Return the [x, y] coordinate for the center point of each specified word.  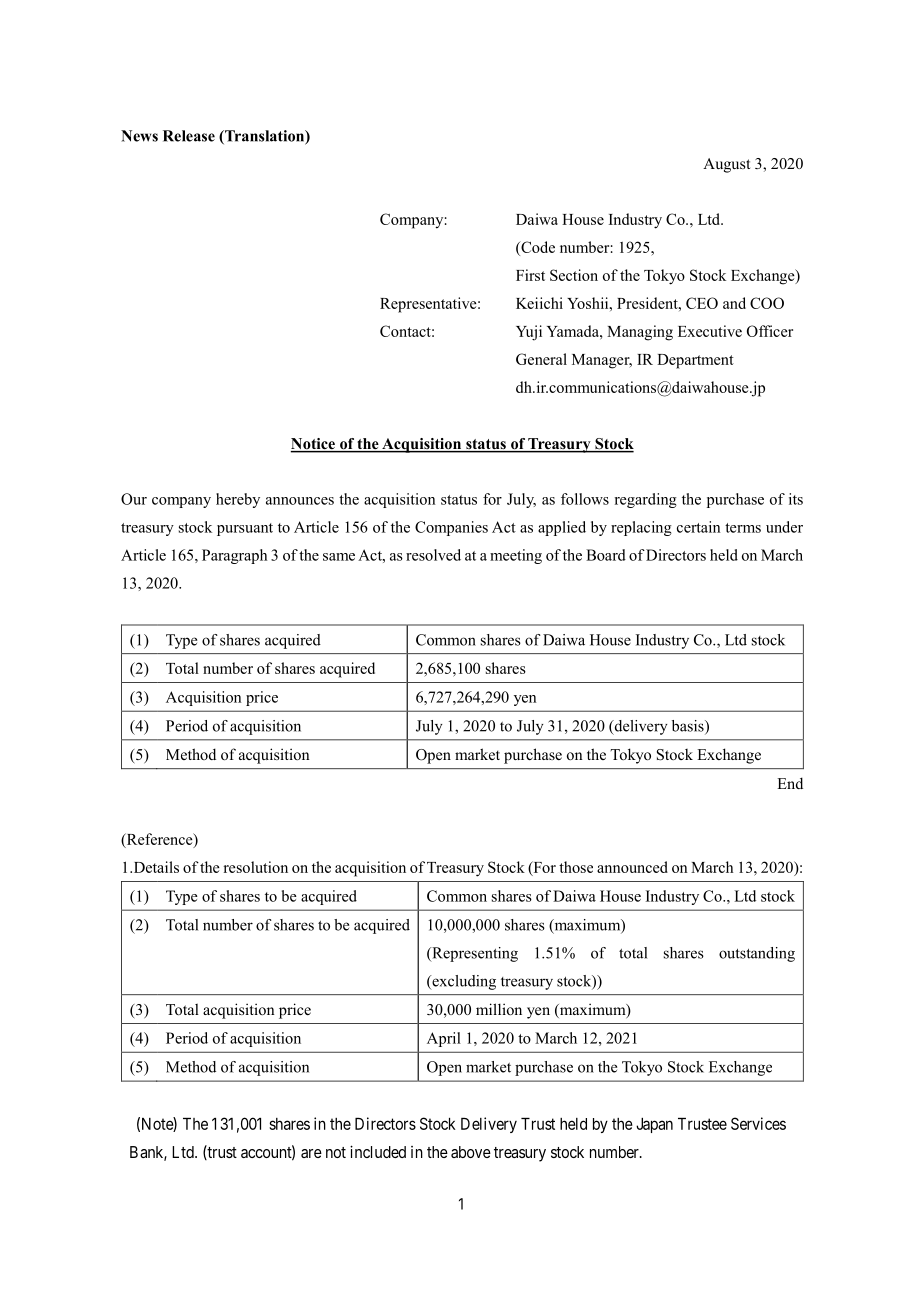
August [726, 165]
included [378, 1151]
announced [632, 867]
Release [189, 136]
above [471, 1152]
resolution [256, 867]
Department [695, 361]
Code [537, 248]
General [541, 359]
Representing [474, 954]
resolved [433, 555]
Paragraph [234, 556]
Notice [314, 445]
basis [689, 727]
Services [758, 1123]
